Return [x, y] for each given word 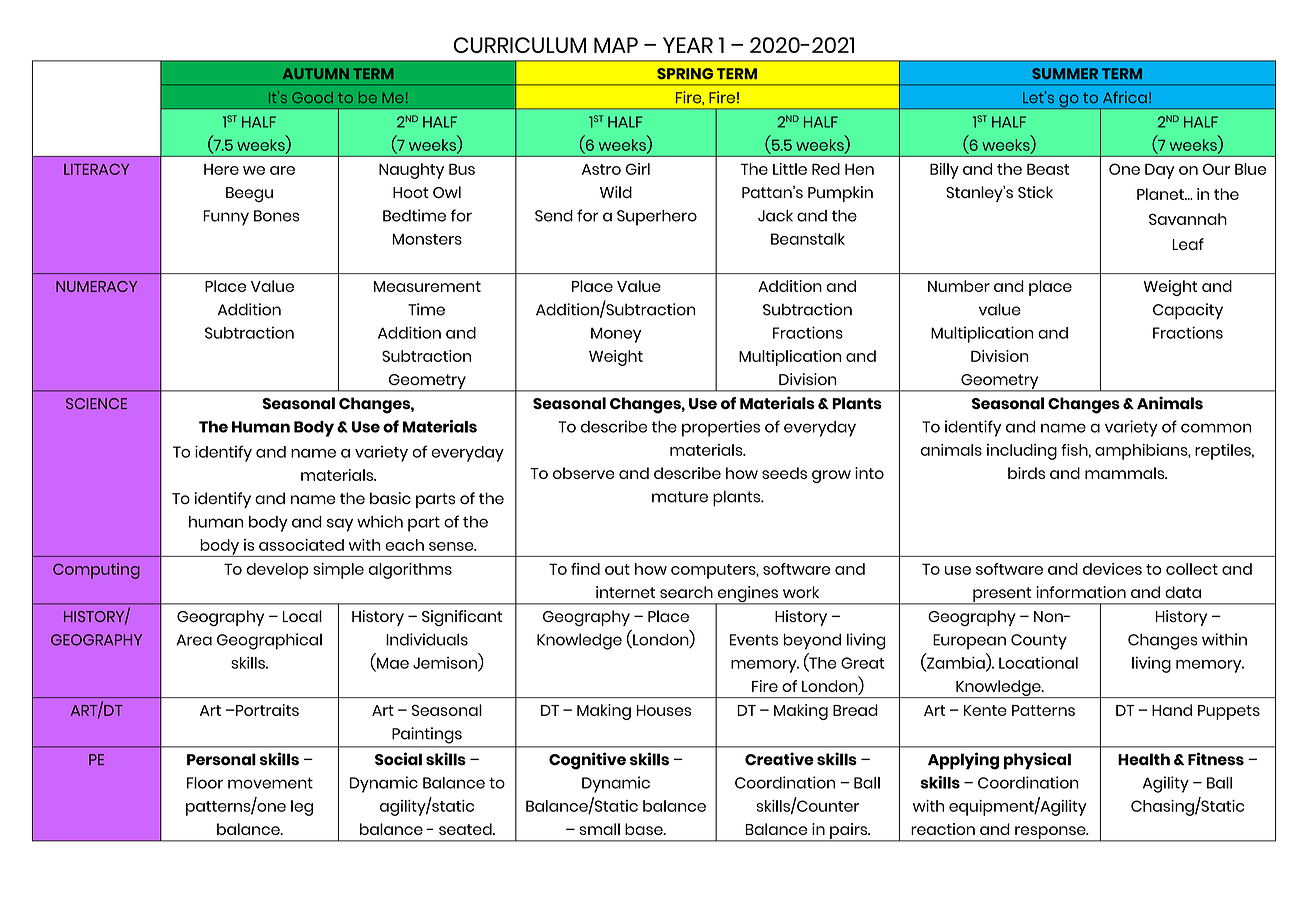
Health [1144, 759]
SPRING [685, 73]
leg [302, 808]
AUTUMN [316, 73]
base [645, 829]
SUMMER [1065, 73]
